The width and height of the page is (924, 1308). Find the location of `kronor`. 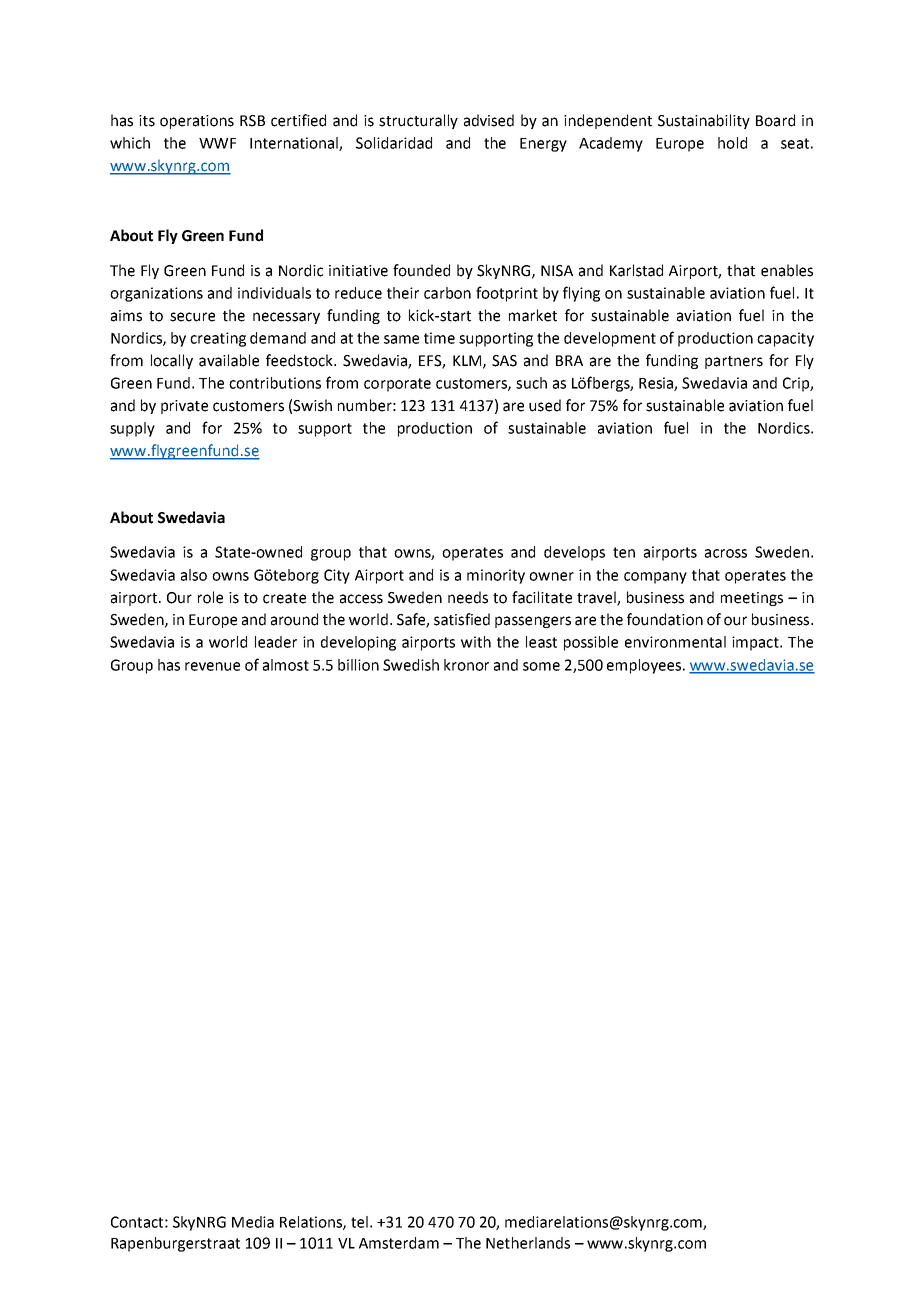

kronor is located at coordinates (466, 665).
